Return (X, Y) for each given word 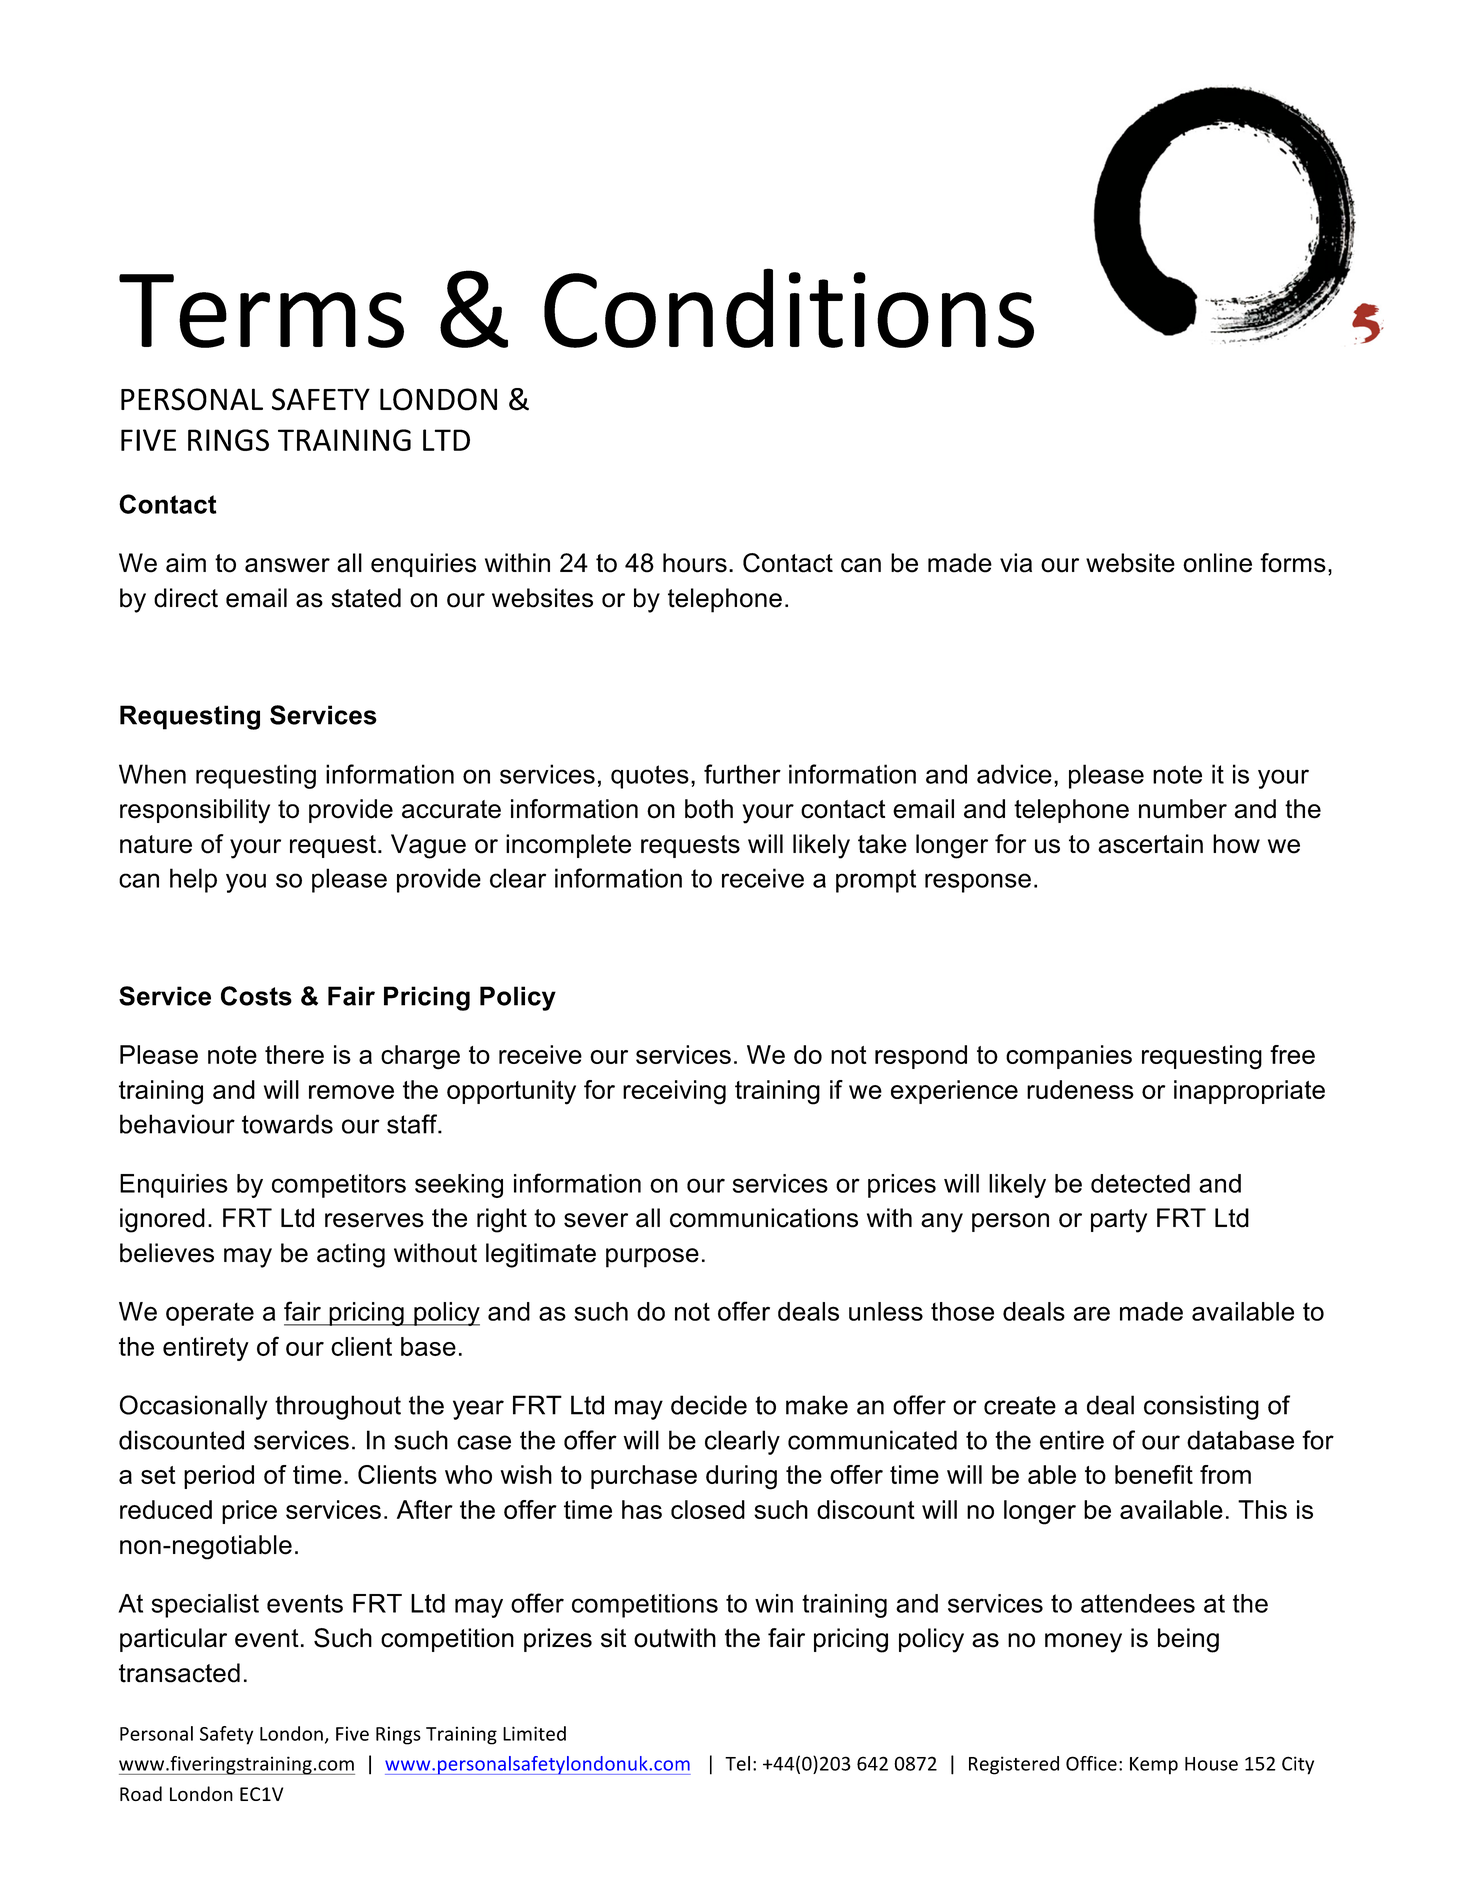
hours (695, 563)
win (774, 1603)
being (1188, 1640)
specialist (205, 1606)
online (1217, 563)
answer (287, 565)
